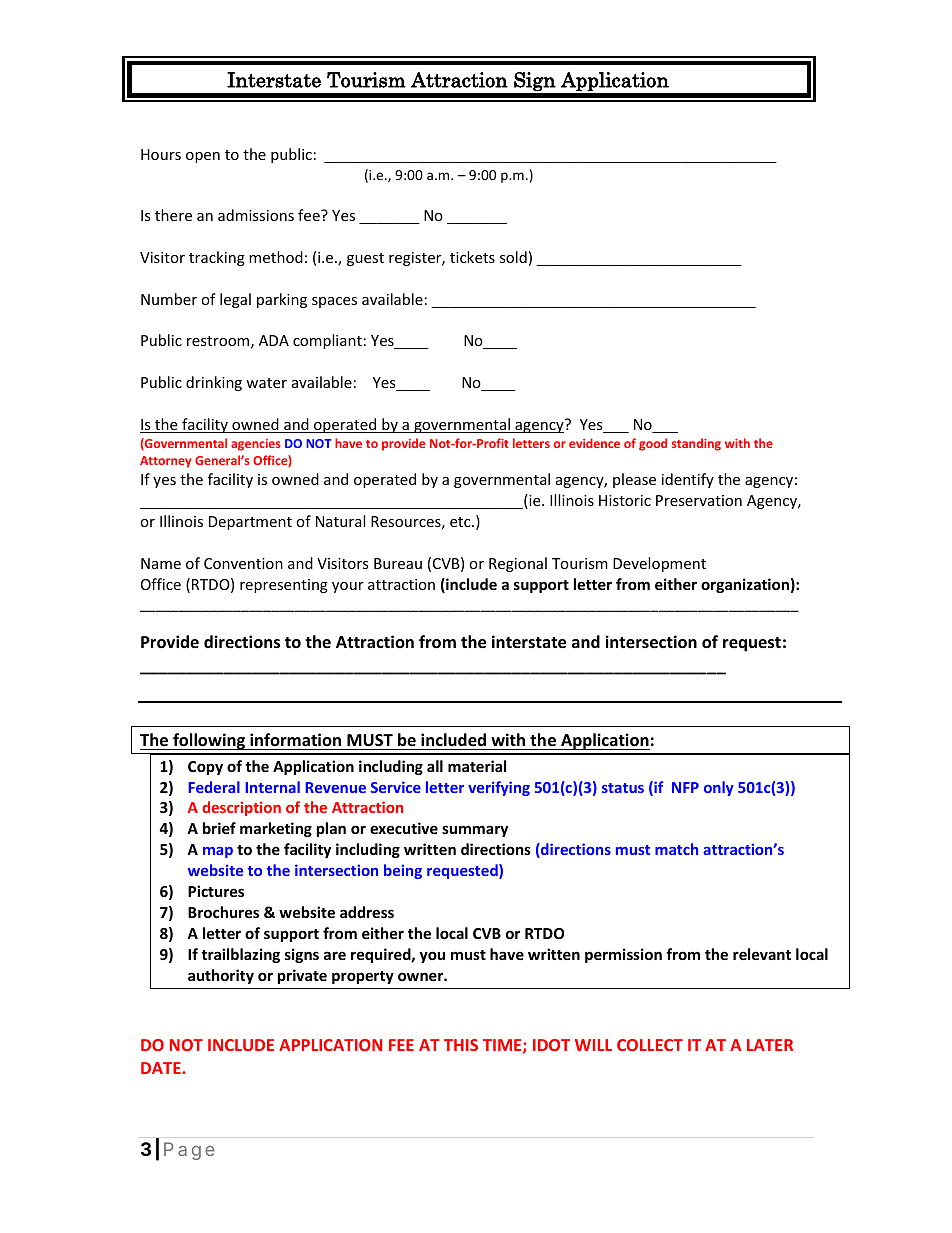  What do you see at coordinates (472, 257) in the page?
I see `tickets` at bounding box center [472, 257].
